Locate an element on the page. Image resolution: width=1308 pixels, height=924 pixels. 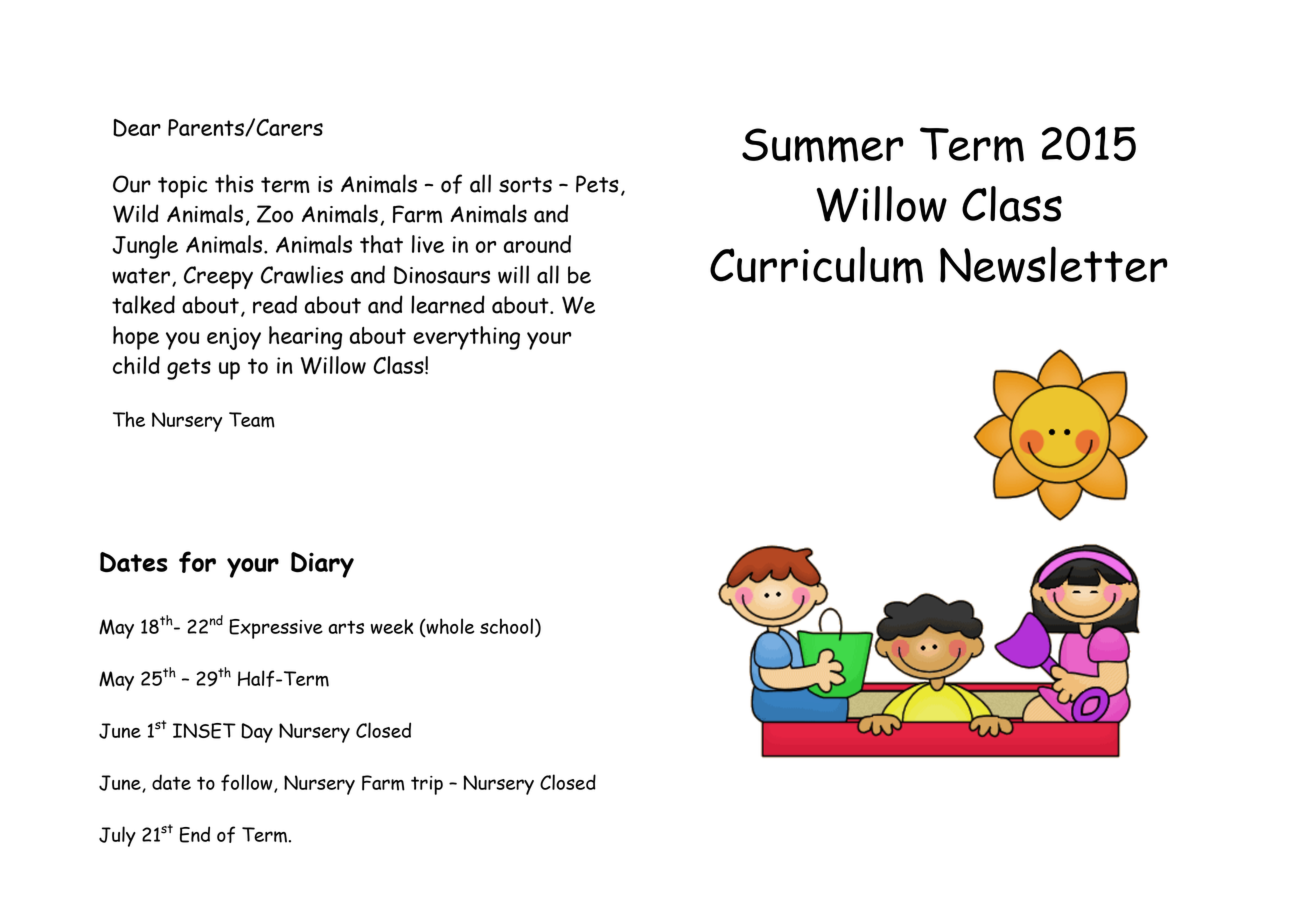
this is located at coordinates (234, 183).
